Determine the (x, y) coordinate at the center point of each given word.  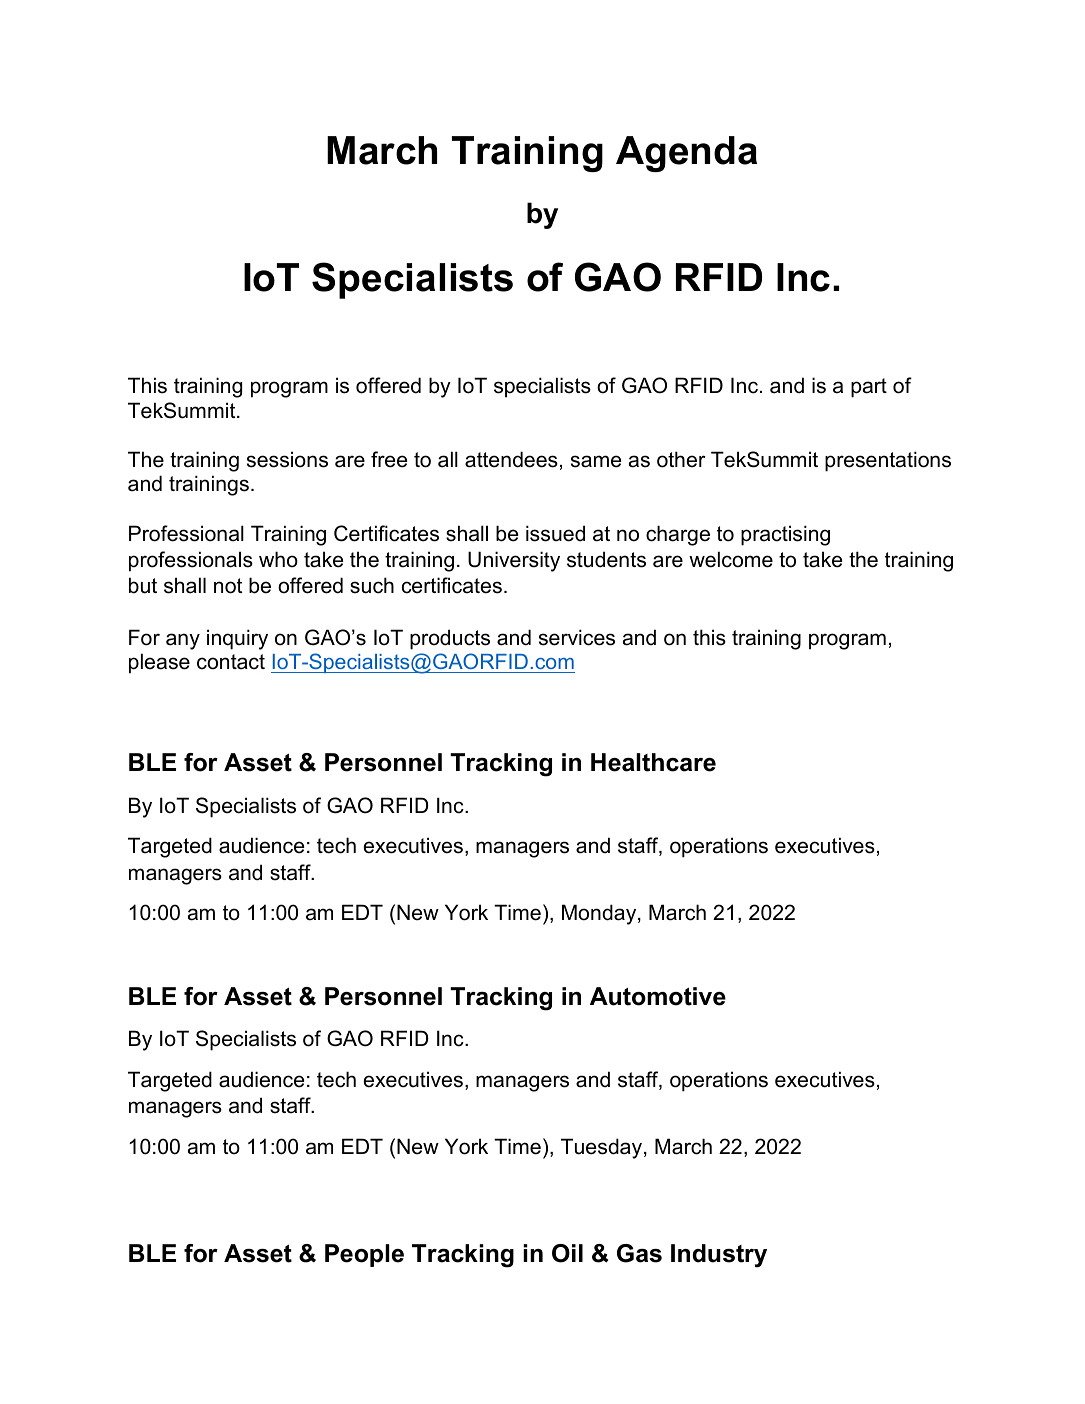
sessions (287, 459)
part (869, 388)
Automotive (658, 996)
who (278, 559)
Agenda (686, 154)
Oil (567, 1253)
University (514, 561)
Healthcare (653, 762)
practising (785, 535)
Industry (719, 1256)
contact (231, 662)
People (364, 1255)
